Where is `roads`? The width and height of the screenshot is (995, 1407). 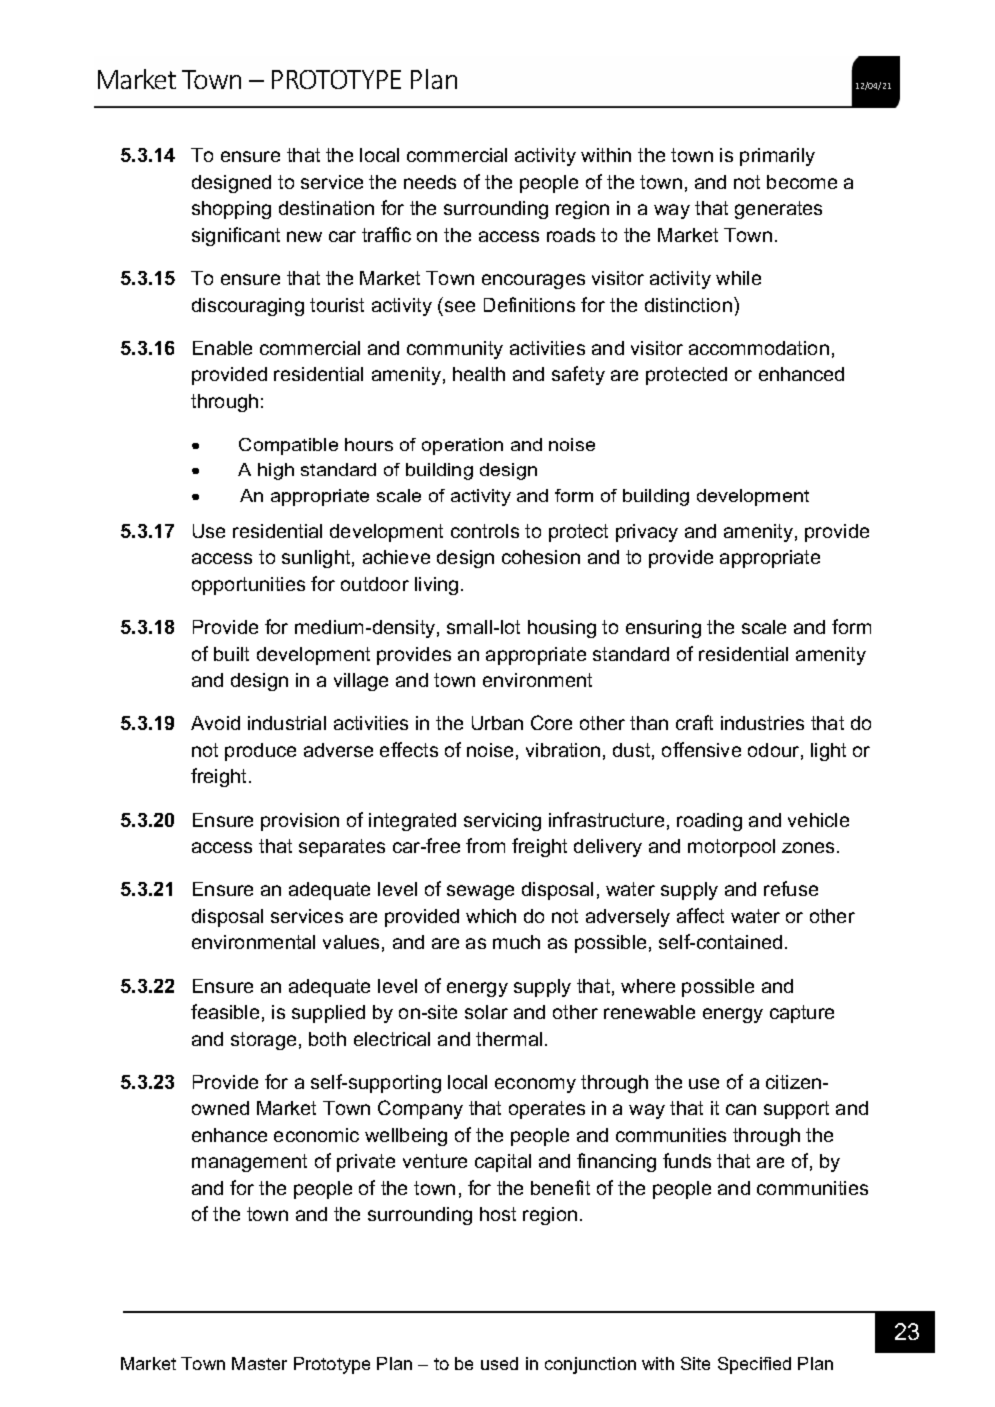
roads is located at coordinates (571, 235).
